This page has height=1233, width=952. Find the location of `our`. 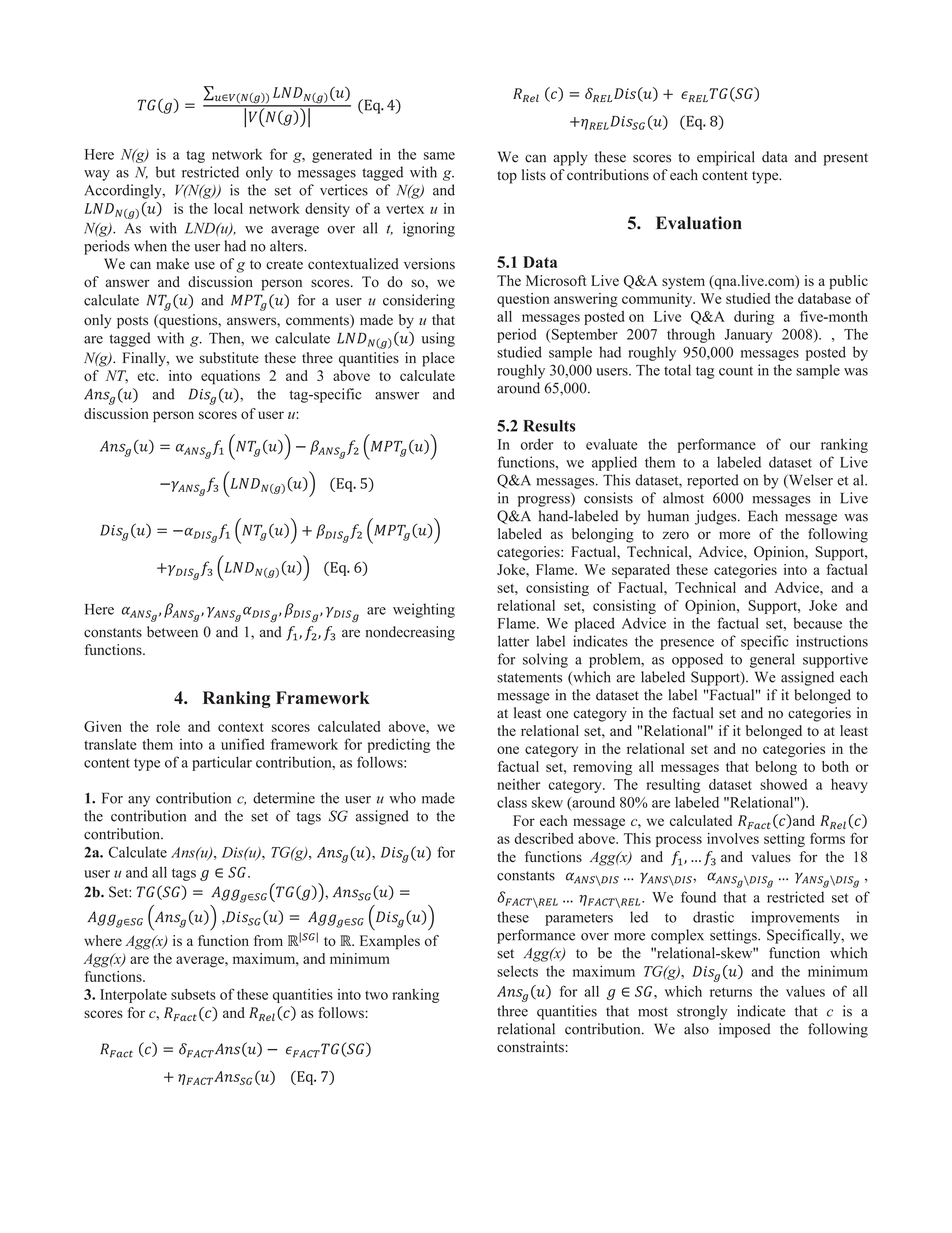

our is located at coordinates (800, 446).
